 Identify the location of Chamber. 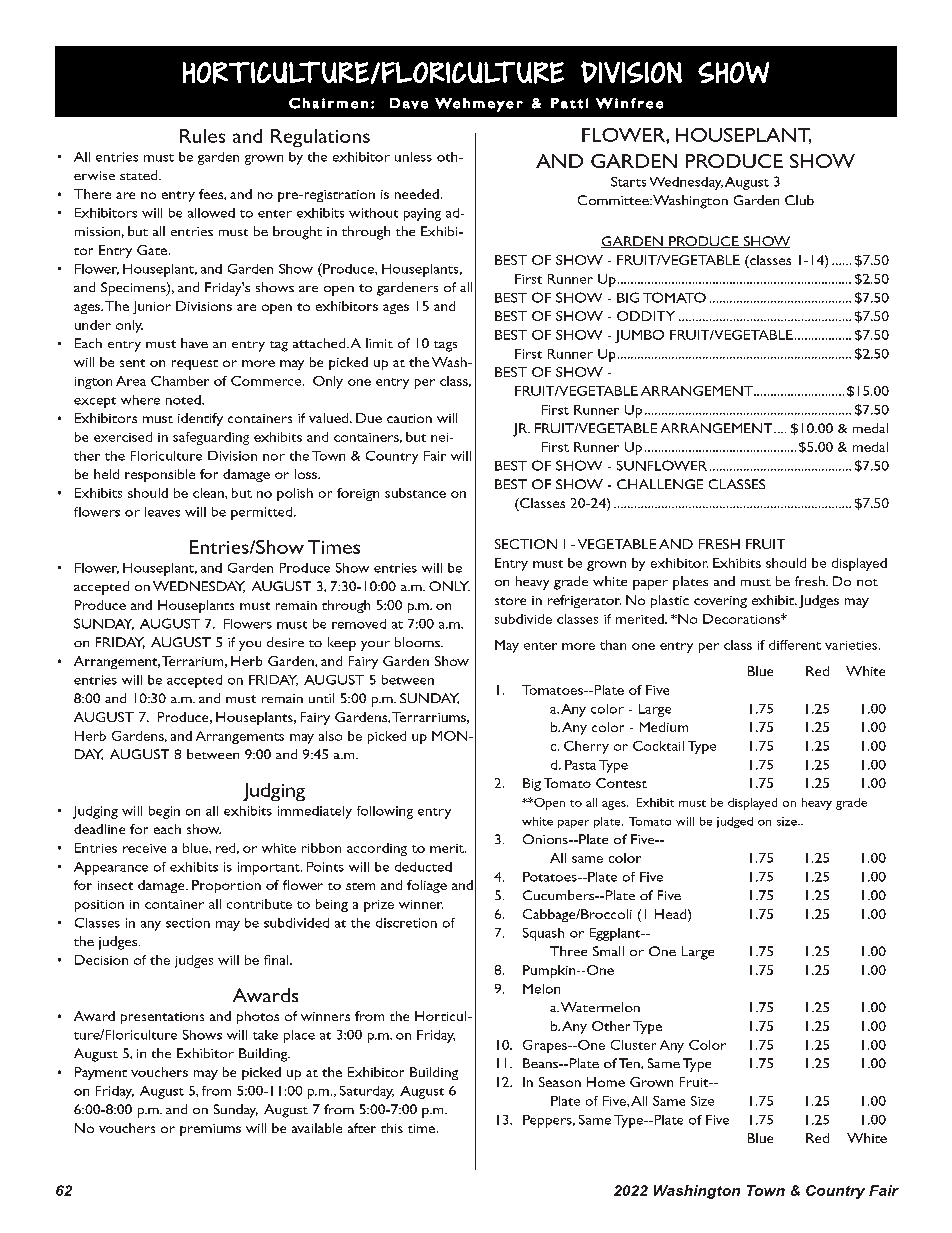
(180, 381).
